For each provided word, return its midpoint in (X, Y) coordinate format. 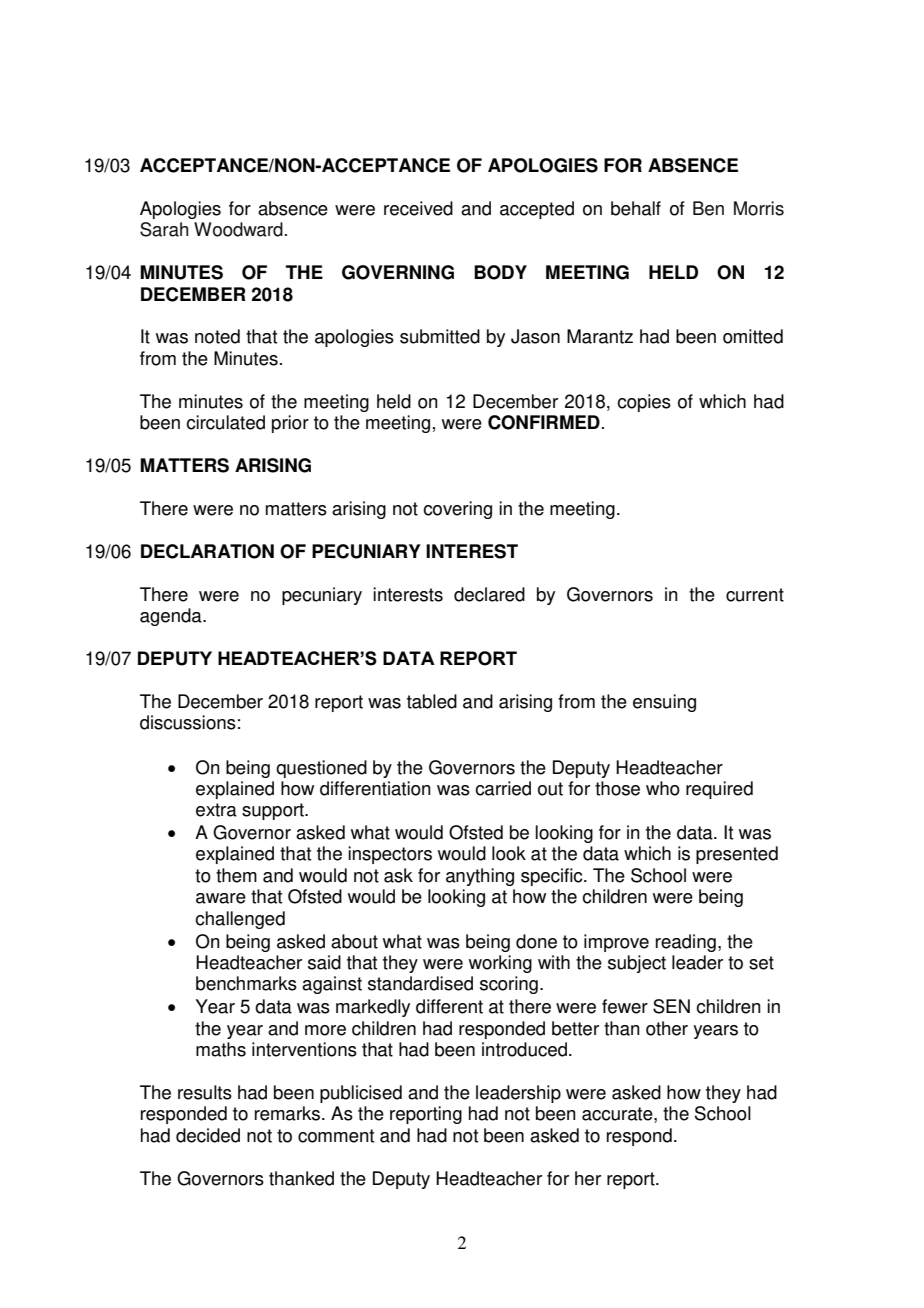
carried (503, 788)
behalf (636, 208)
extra (216, 810)
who (663, 788)
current (755, 595)
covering (457, 510)
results (205, 1092)
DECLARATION (207, 551)
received (418, 208)
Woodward (238, 229)
